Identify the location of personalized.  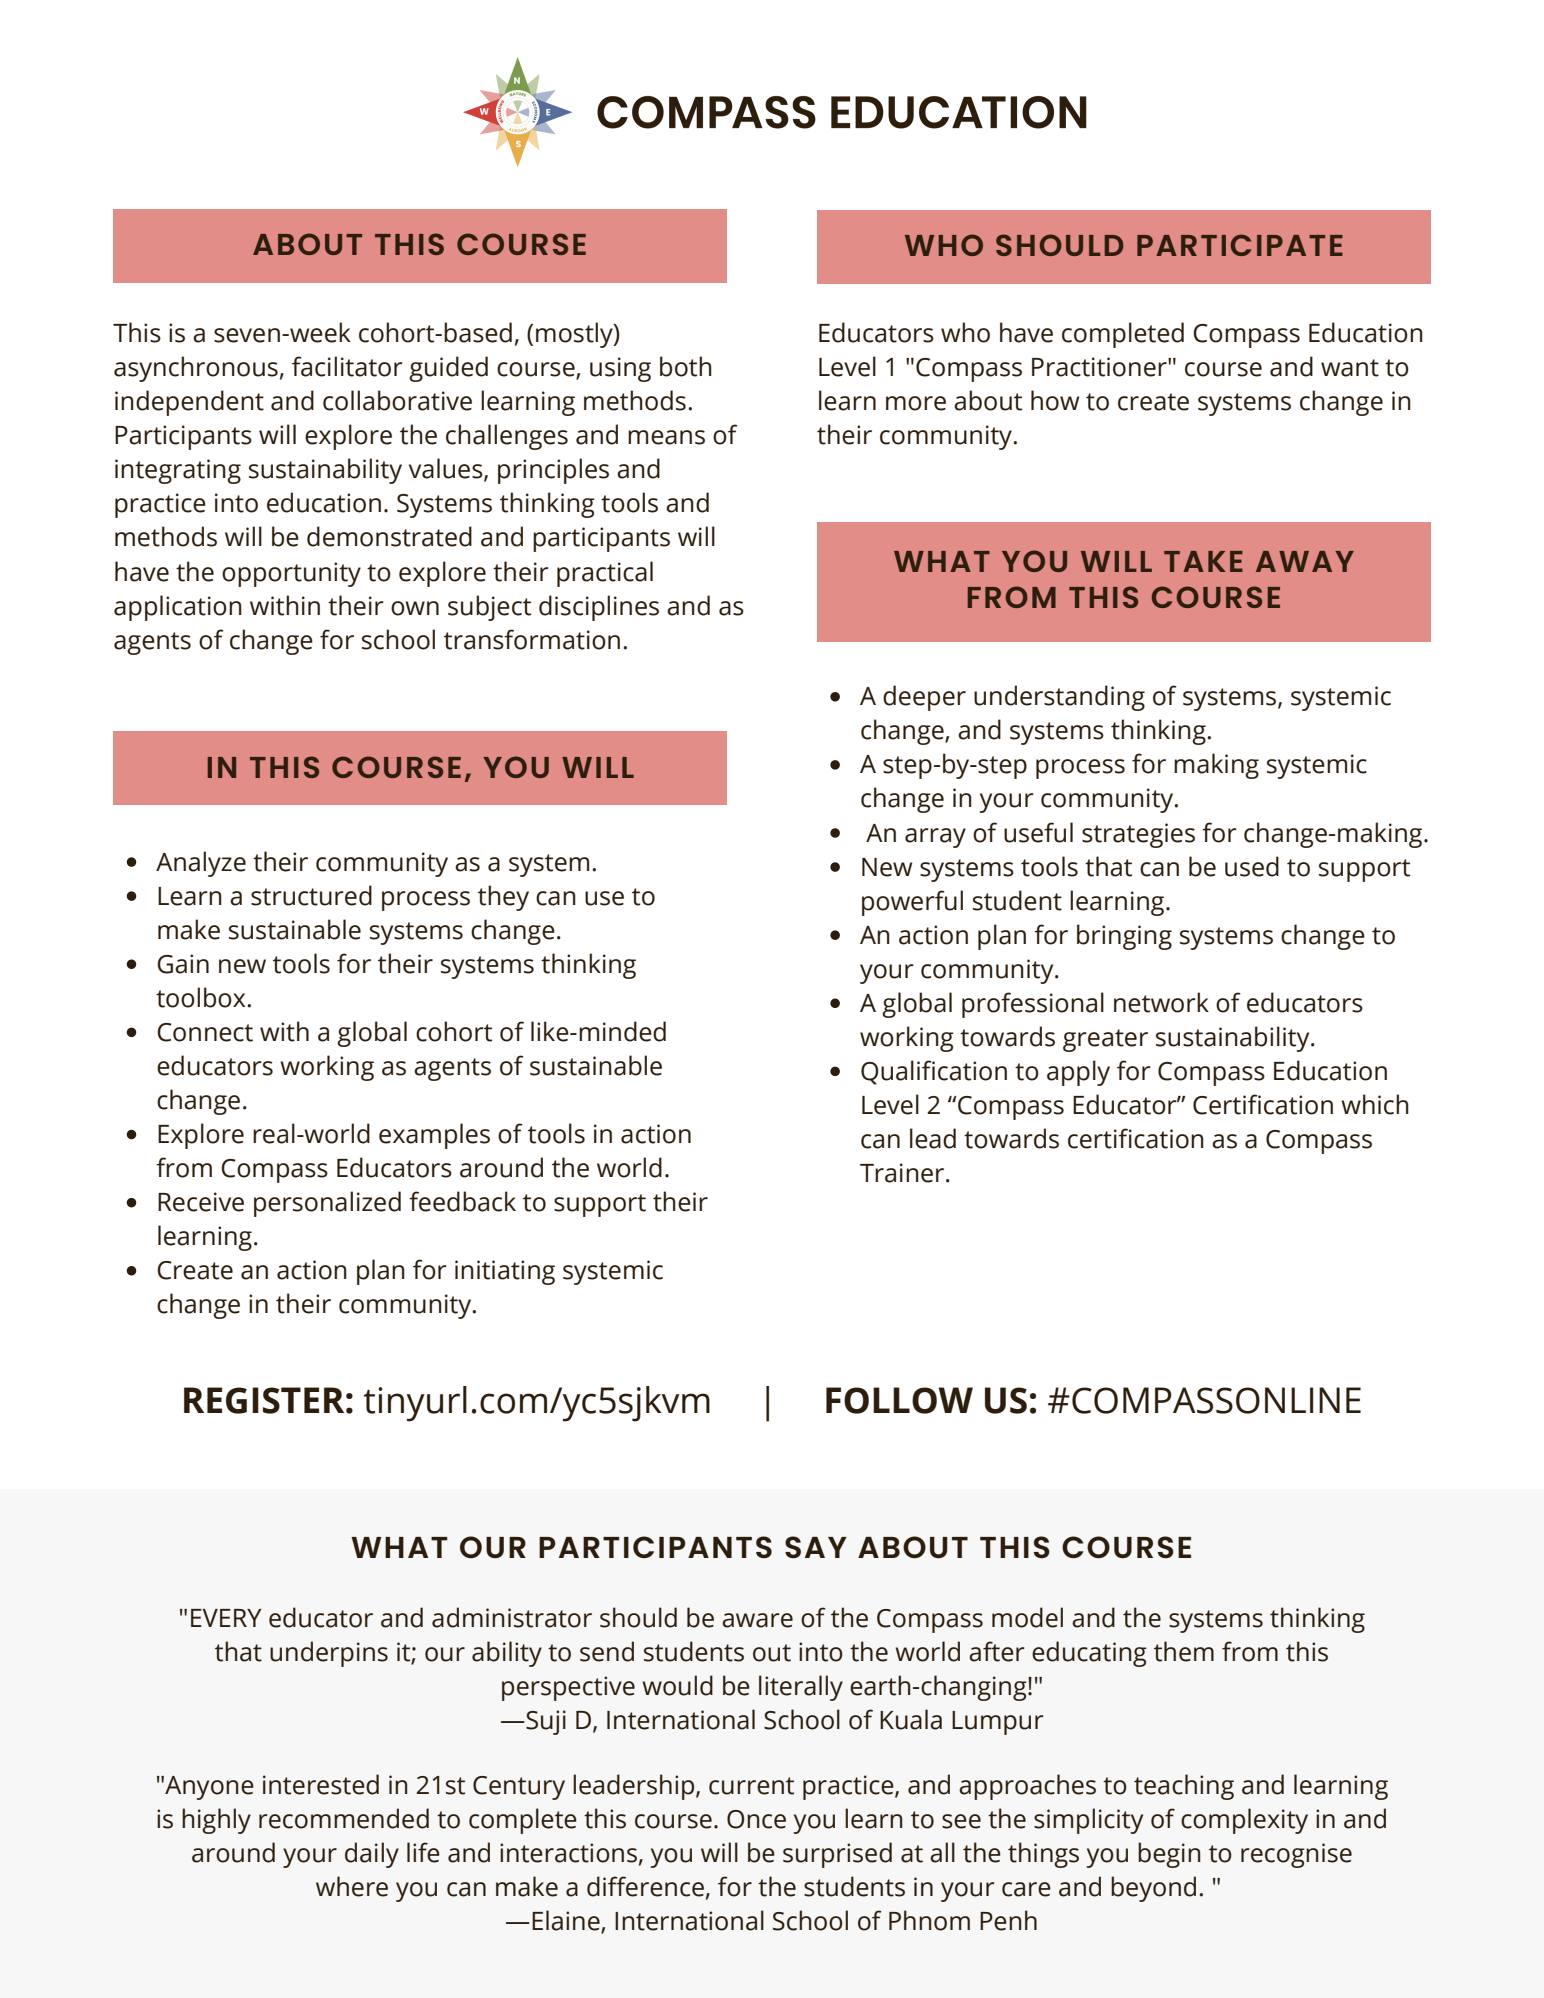
(327, 1204).
